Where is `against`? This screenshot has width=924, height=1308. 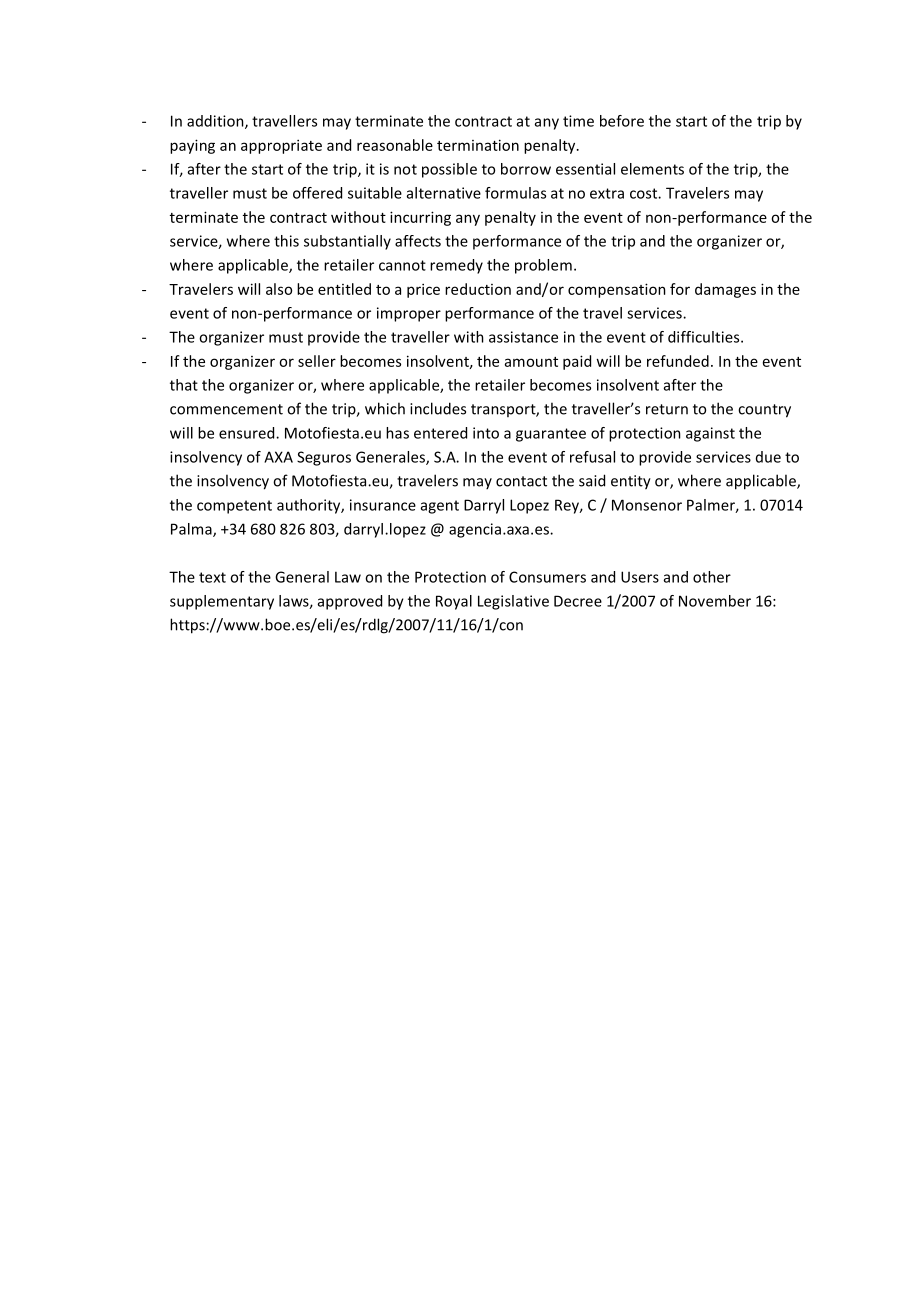 against is located at coordinates (710, 434).
